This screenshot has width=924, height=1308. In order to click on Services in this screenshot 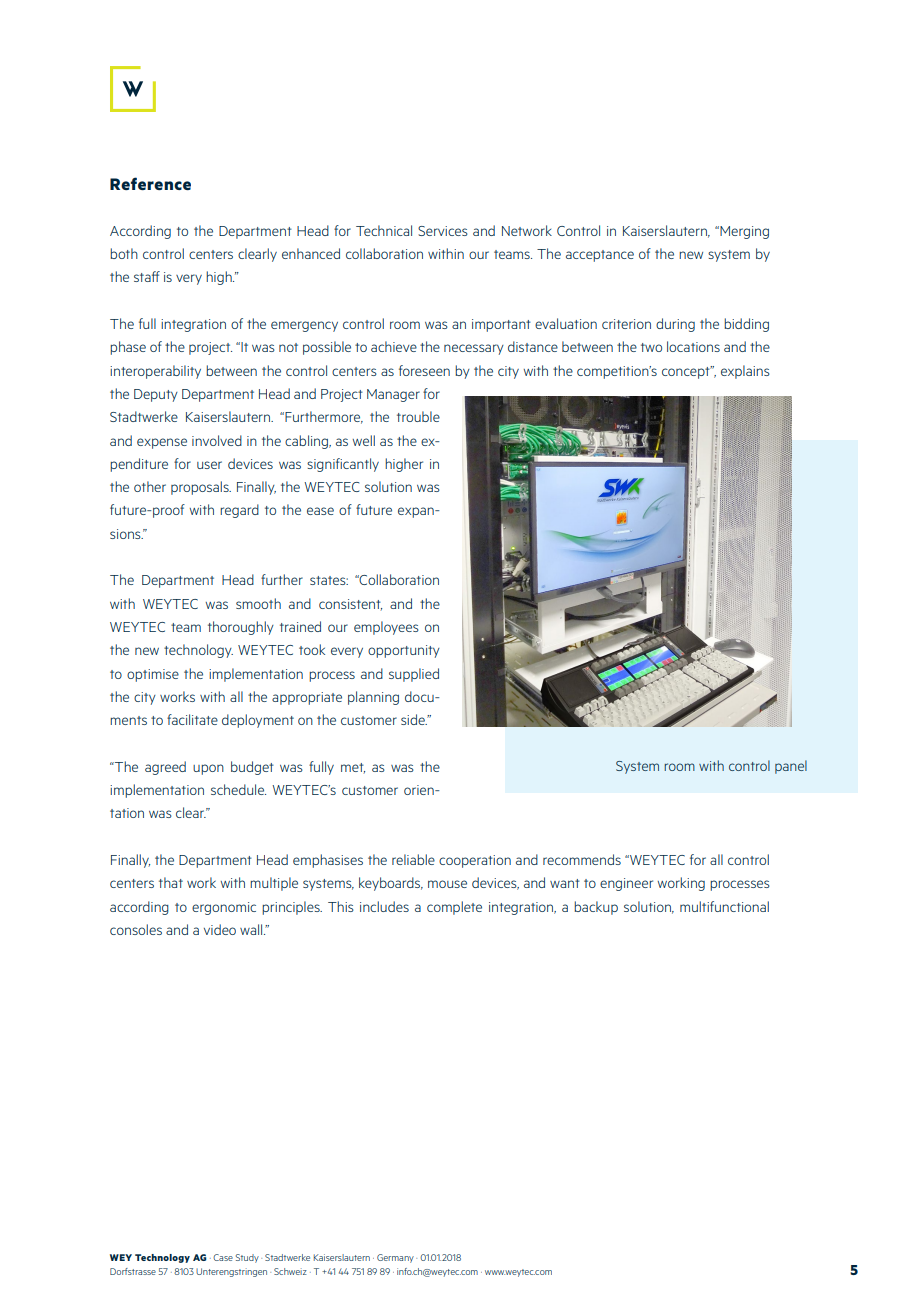, I will do `click(443, 231)`.
